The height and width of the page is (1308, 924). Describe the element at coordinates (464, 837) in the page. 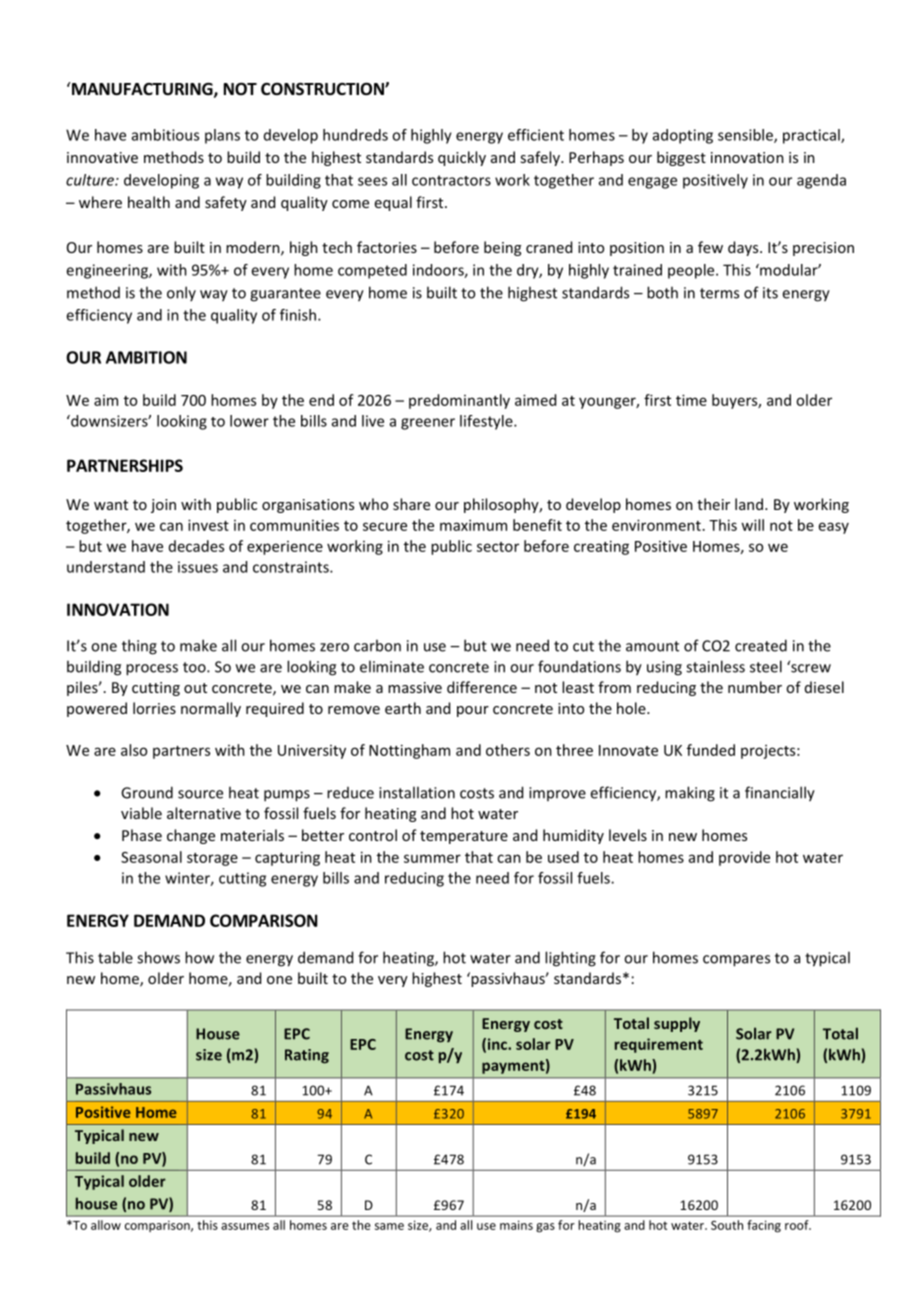

I see `temperature` at that location.
